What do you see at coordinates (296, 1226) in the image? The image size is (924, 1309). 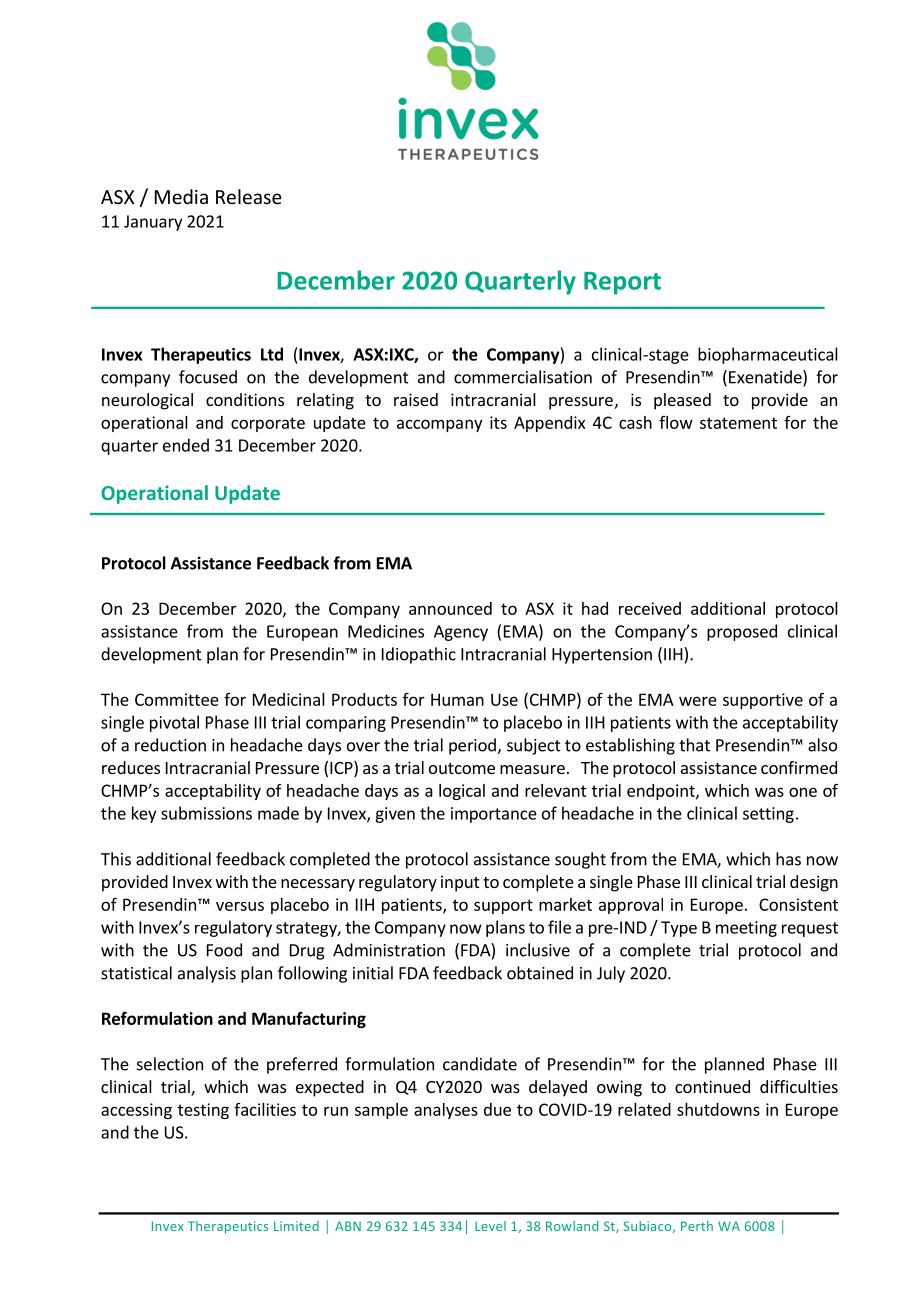 I see `Limited` at bounding box center [296, 1226].
